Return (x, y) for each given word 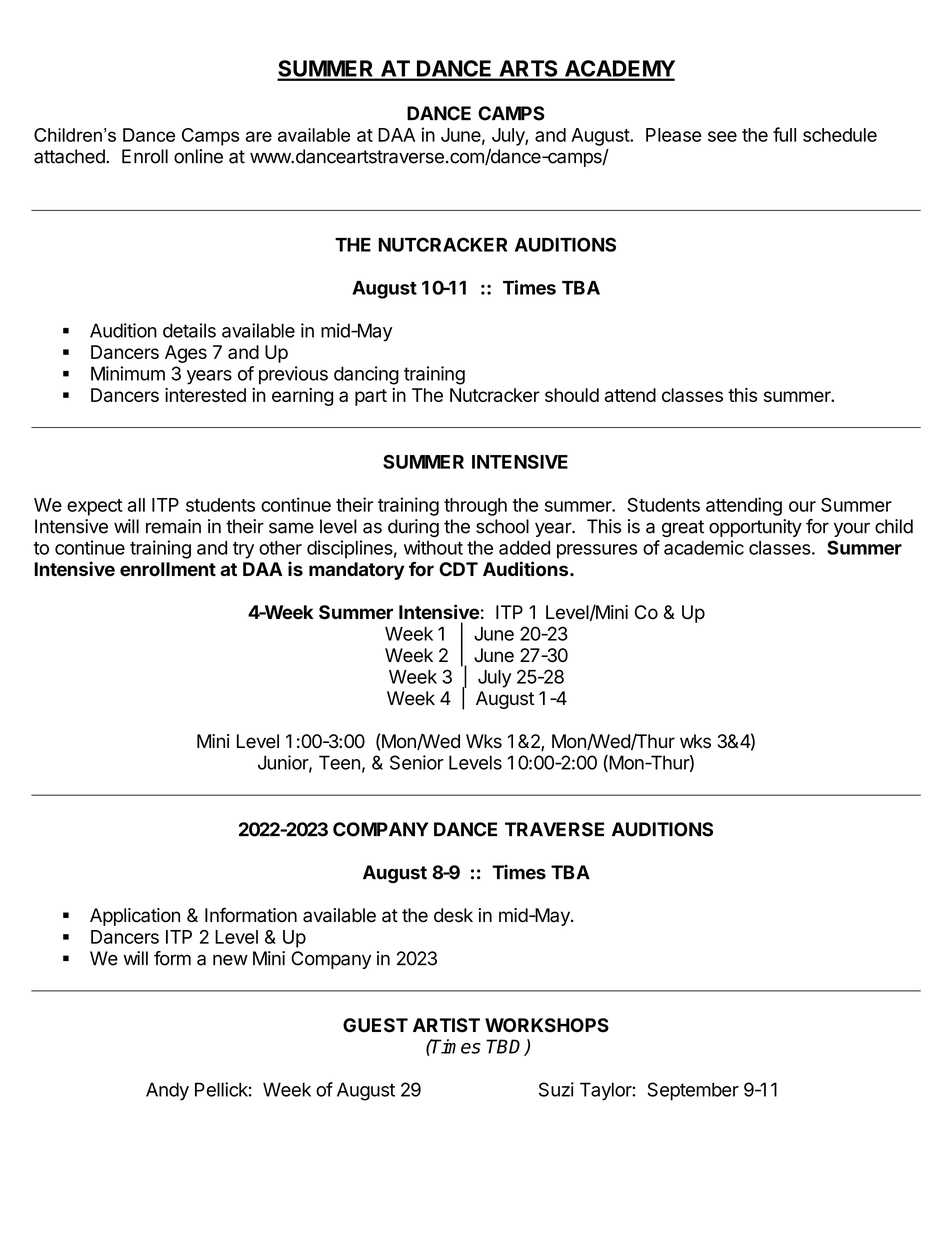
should (572, 395)
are (259, 136)
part (371, 397)
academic (704, 547)
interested (205, 395)
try (243, 550)
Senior (417, 762)
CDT (458, 569)
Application (135, 917)
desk (453, 915)
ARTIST (446, 1025)
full (784, 134)
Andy (167, 1091)
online (198, 156)
